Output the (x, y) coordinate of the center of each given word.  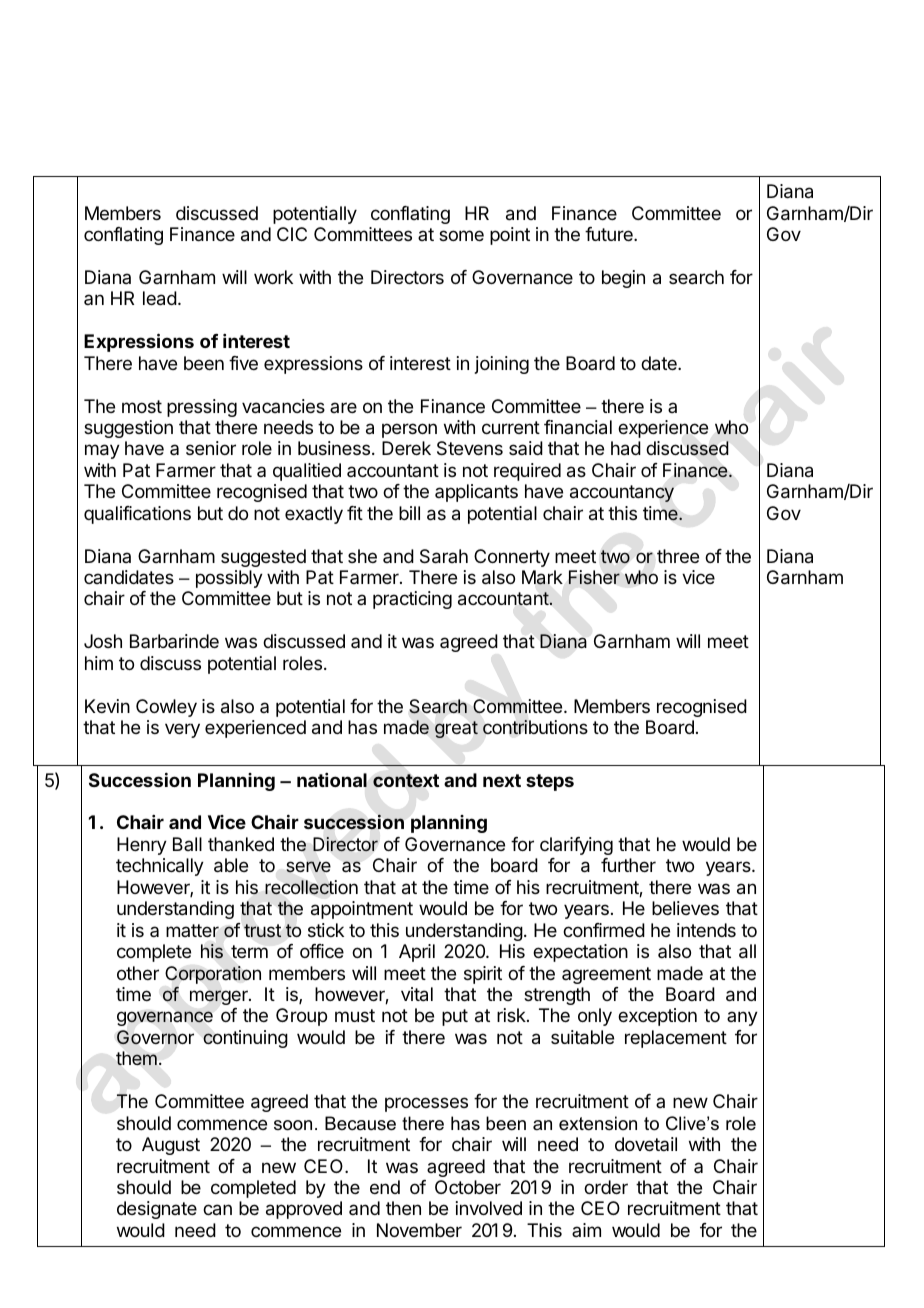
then (403, 1208)
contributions (535, 727)
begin (623, 279)
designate (157, 1210)
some (461, 235)
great (456, 729)
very (182, 730)
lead (160, 298)
